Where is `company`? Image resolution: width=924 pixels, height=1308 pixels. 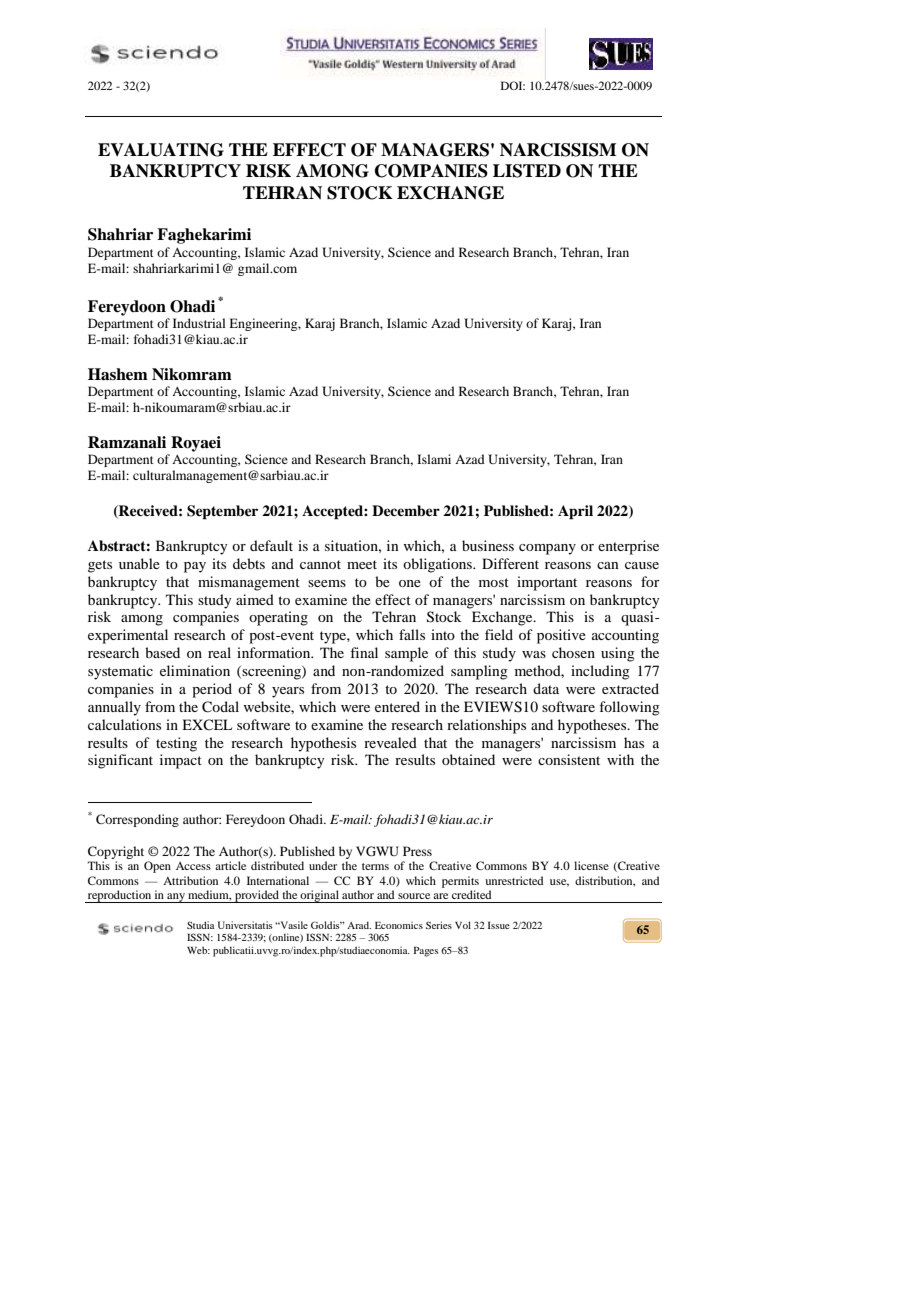 company is located at coordinates (547, 549).
